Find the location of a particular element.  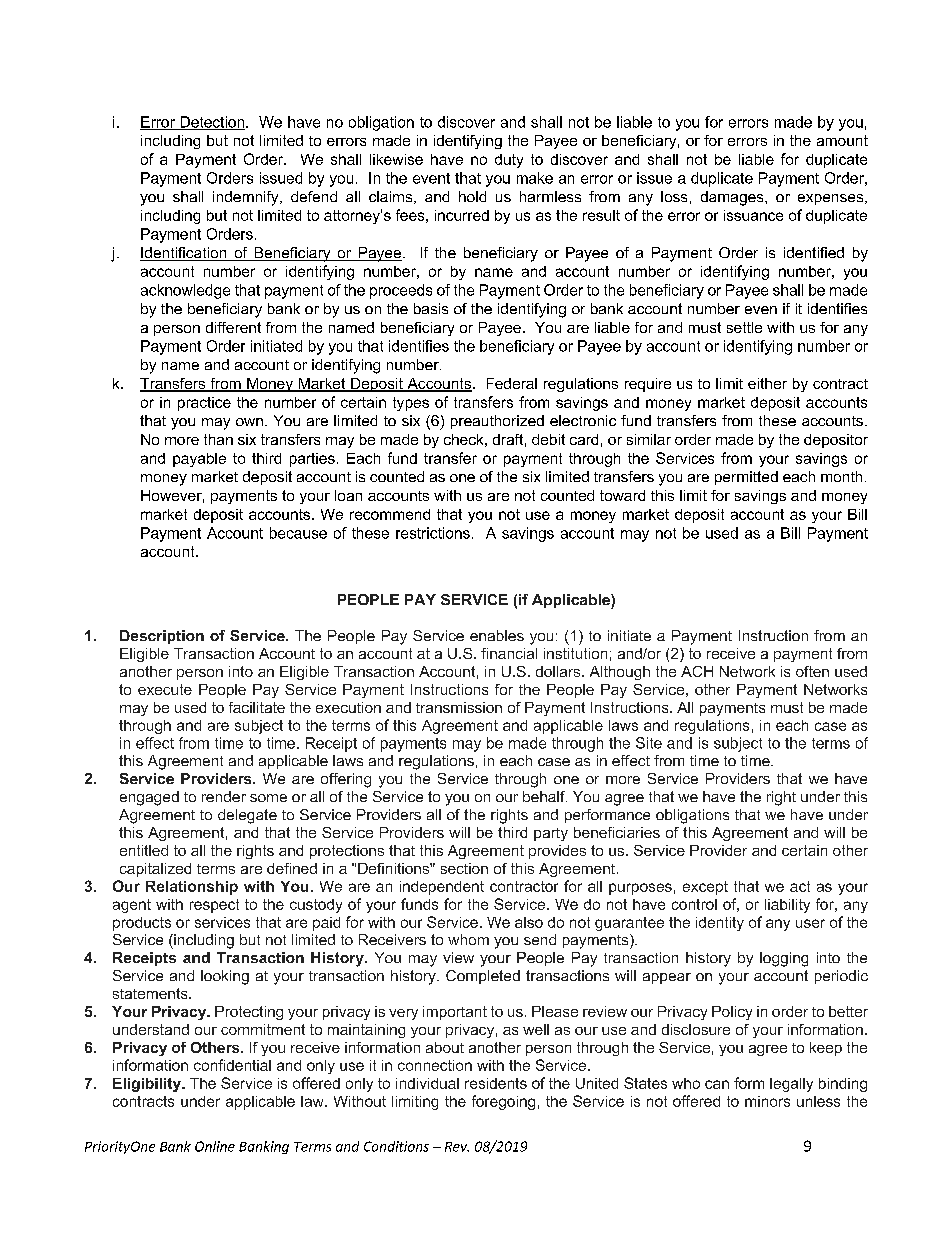

damages is located at coordinates (733, 198).
